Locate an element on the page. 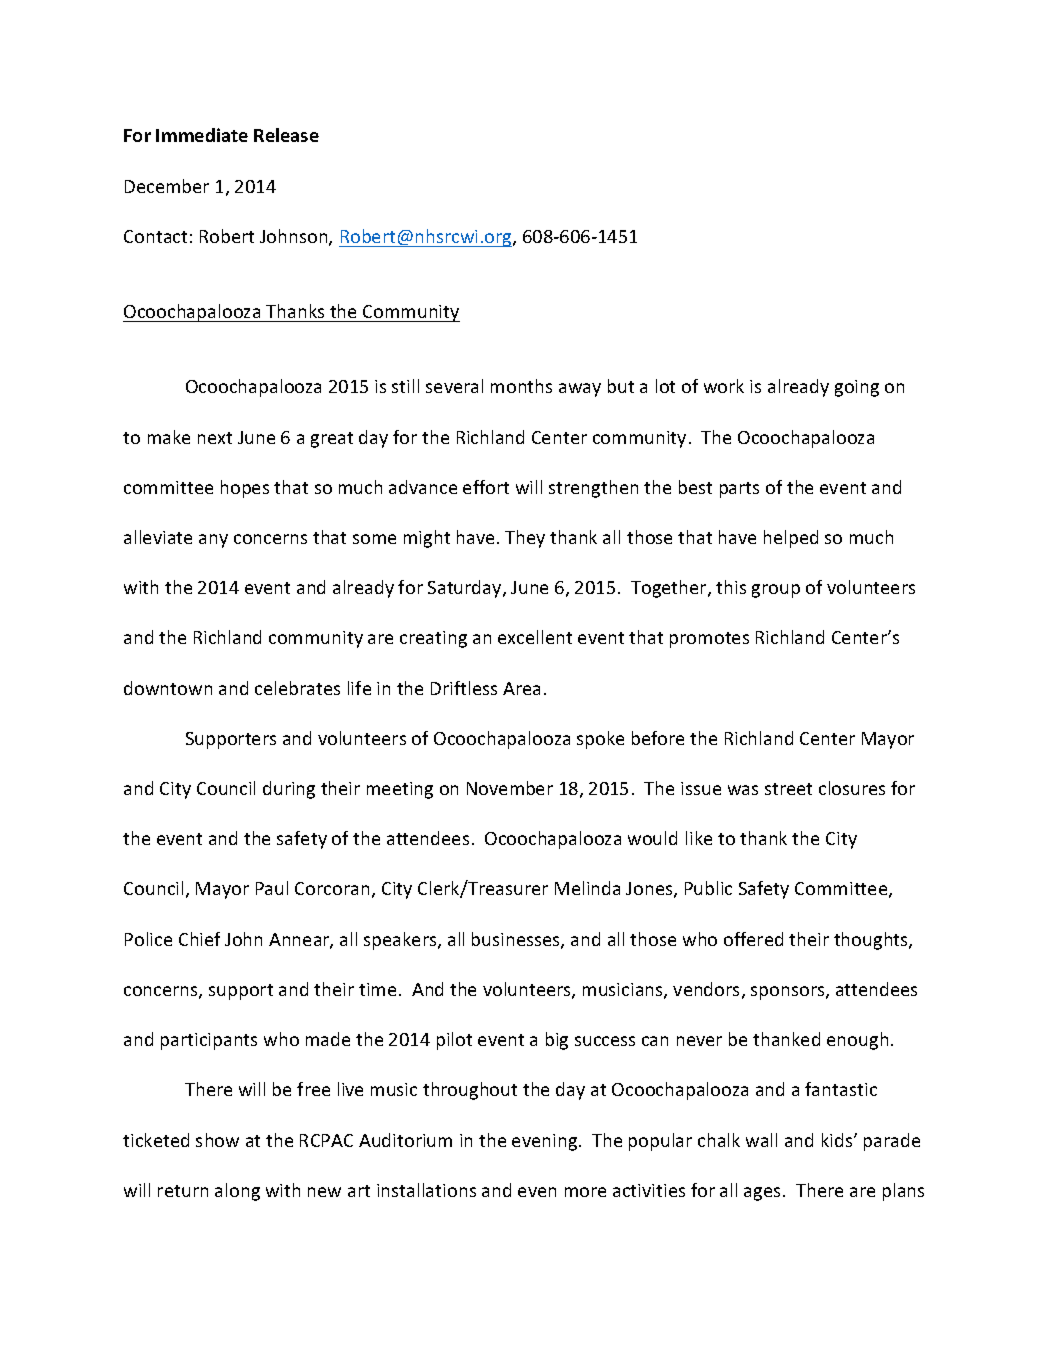  Immediate is located at coordinates (202, 135).
